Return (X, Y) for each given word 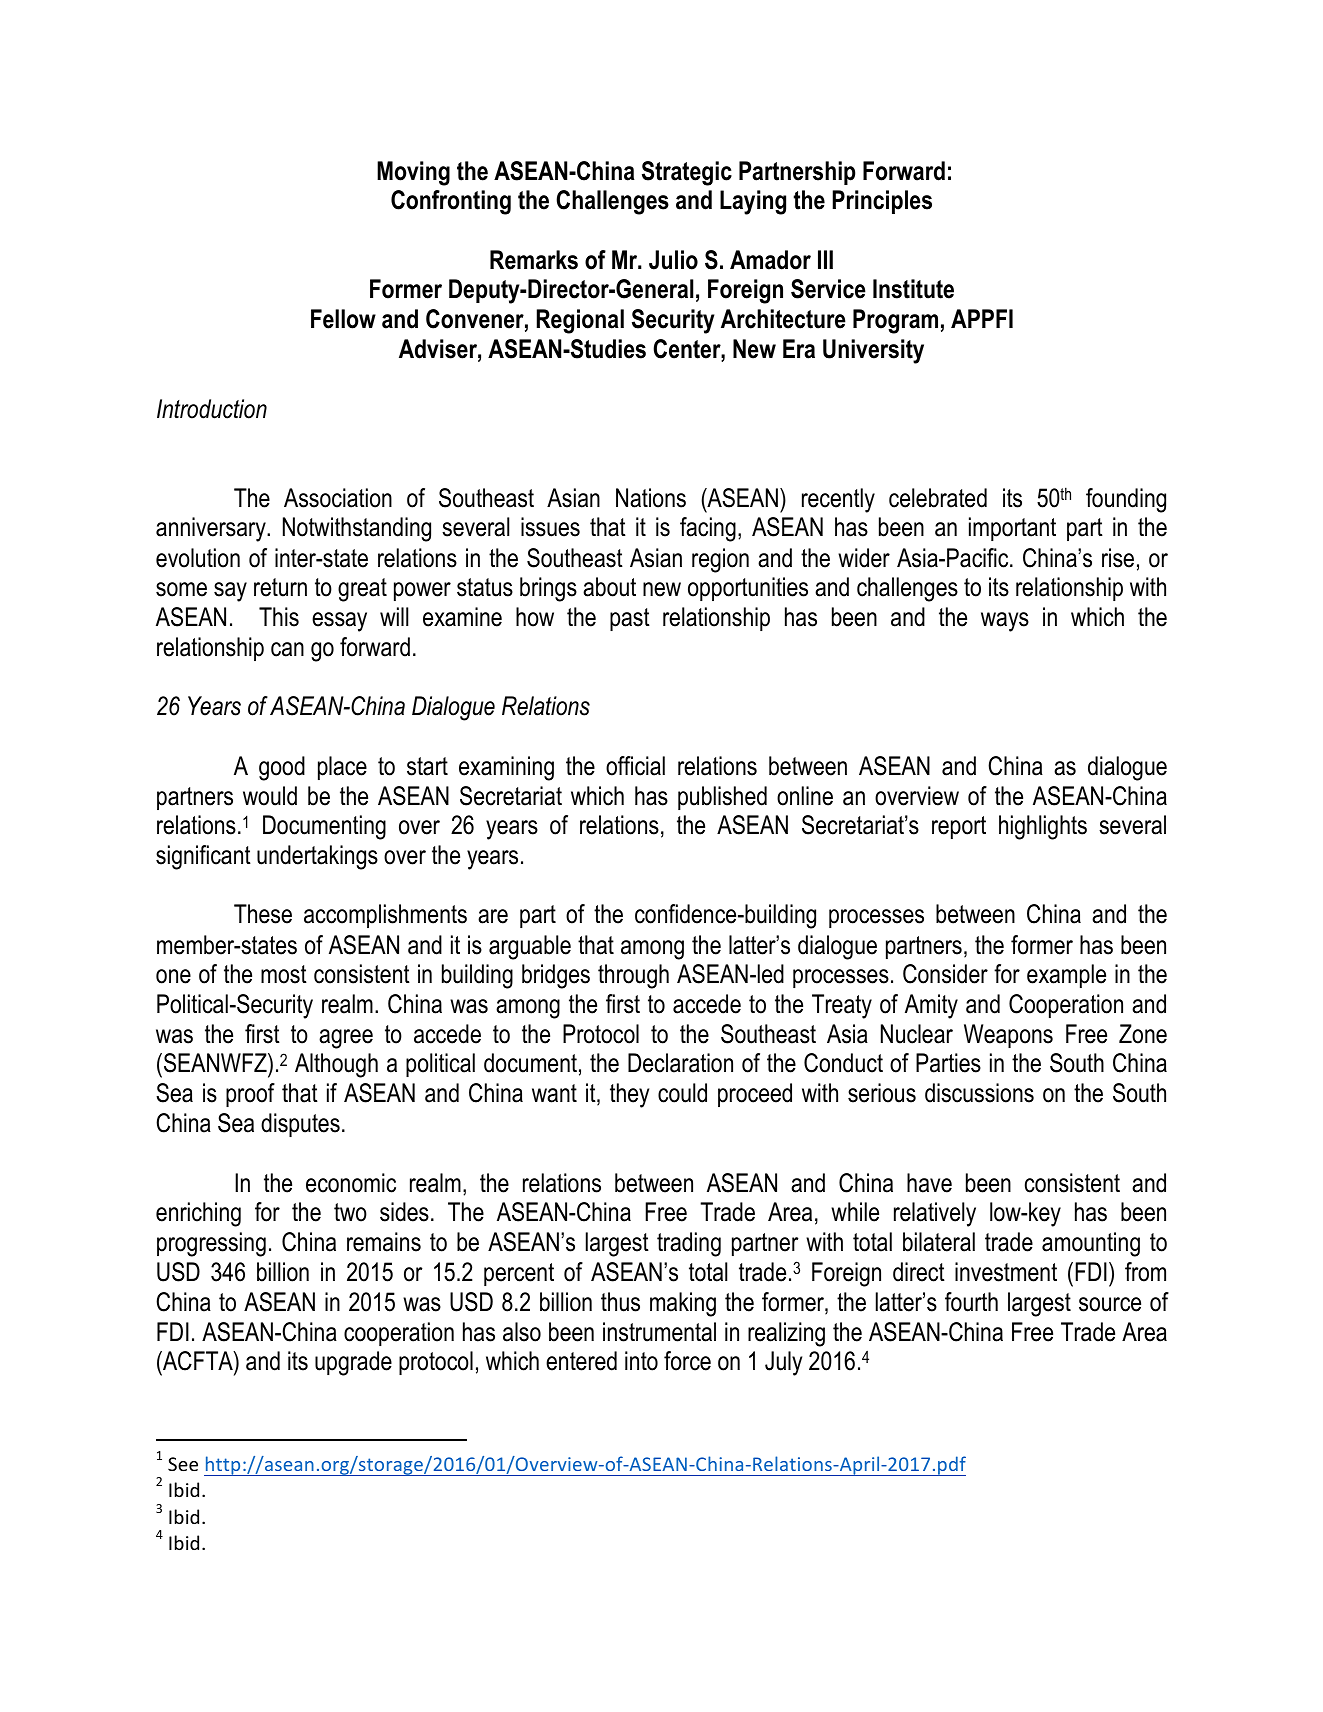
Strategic (687, 173)
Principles (882, 202)
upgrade (353, 1363)
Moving (413, 173)
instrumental (659, 1332)
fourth (971, 1302)
